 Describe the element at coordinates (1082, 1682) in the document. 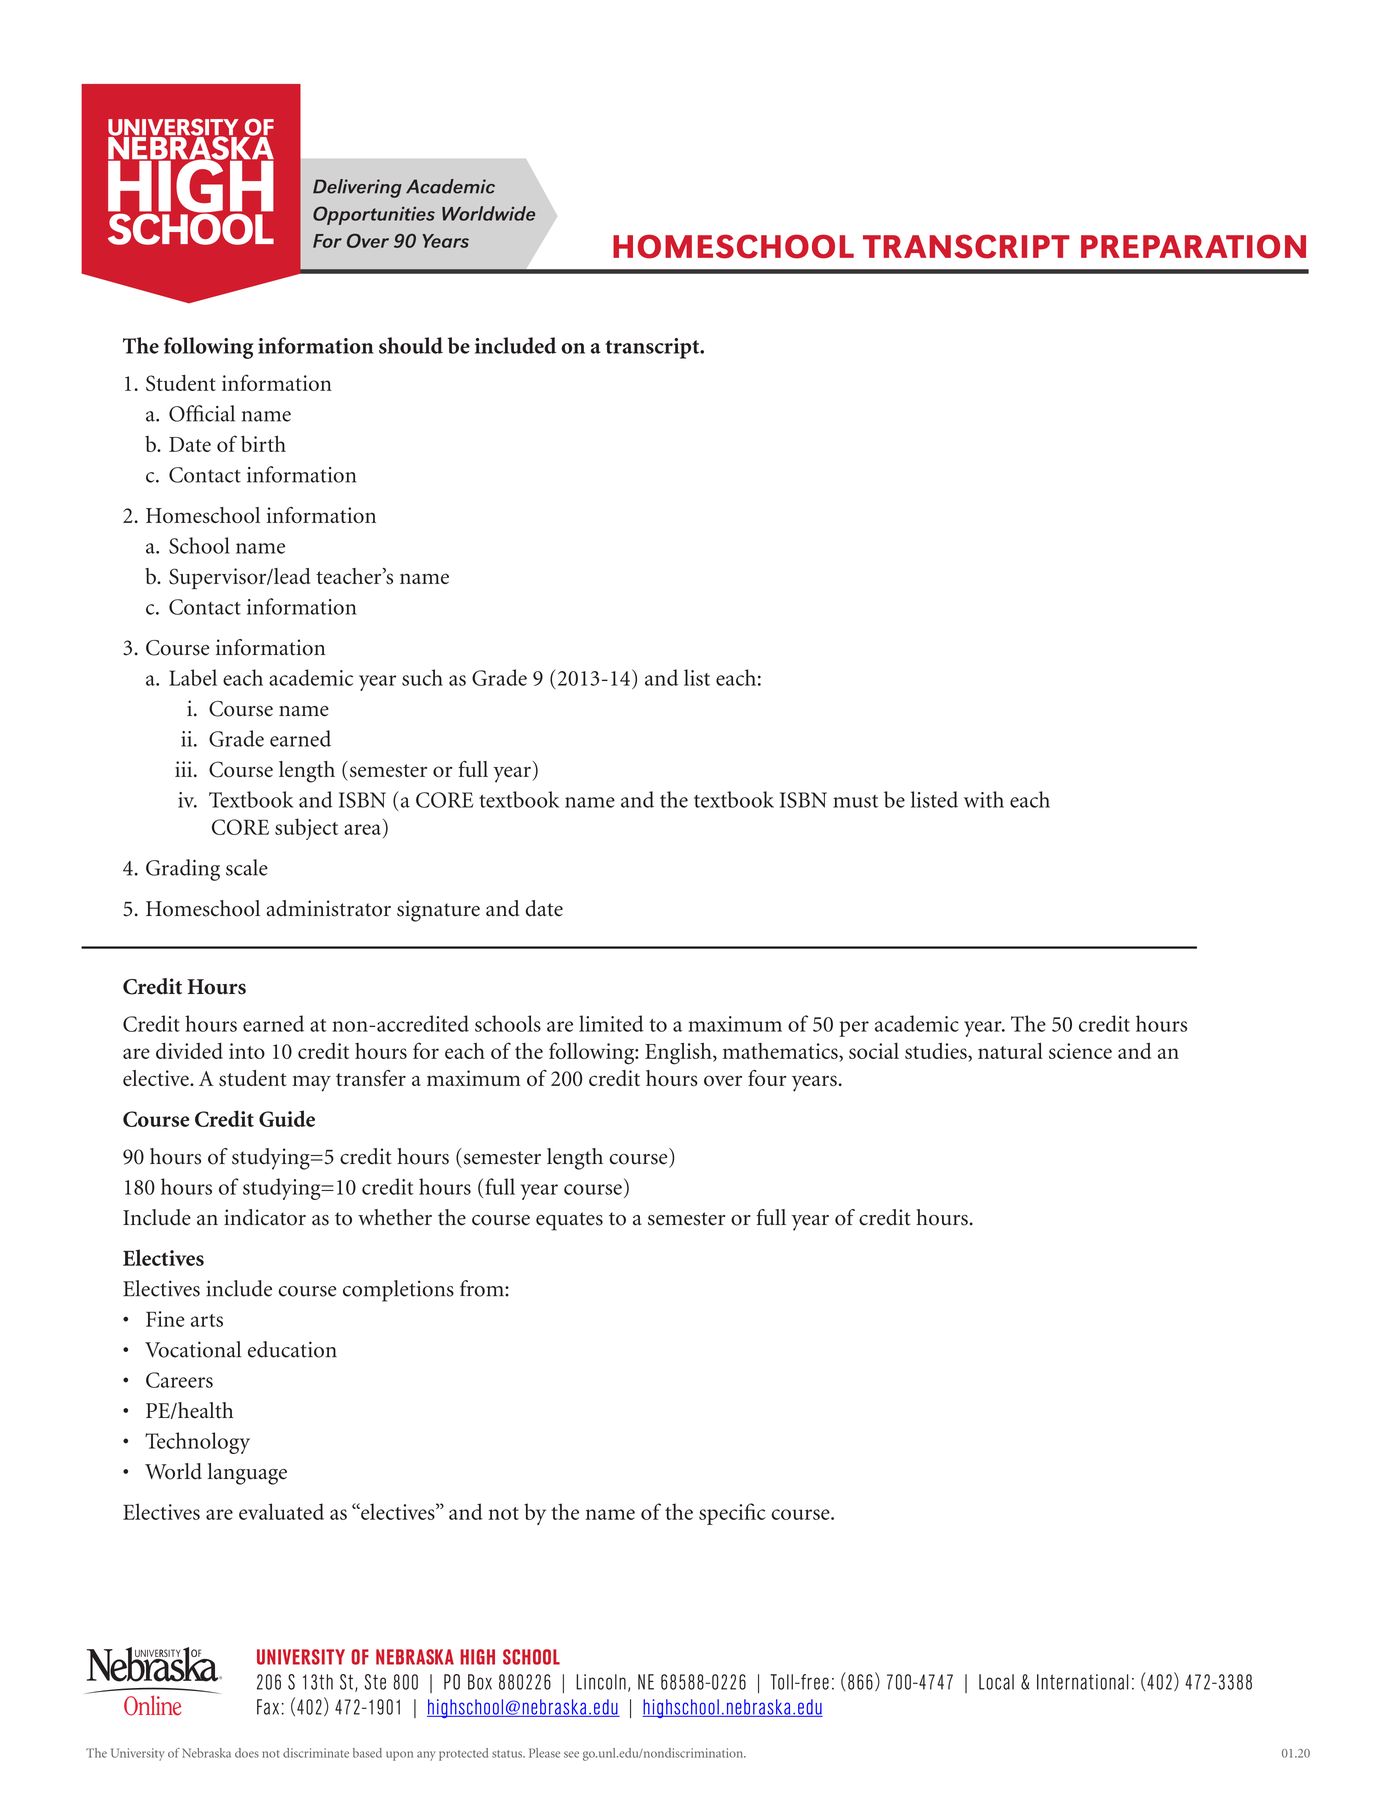

I see `International` at that location.
